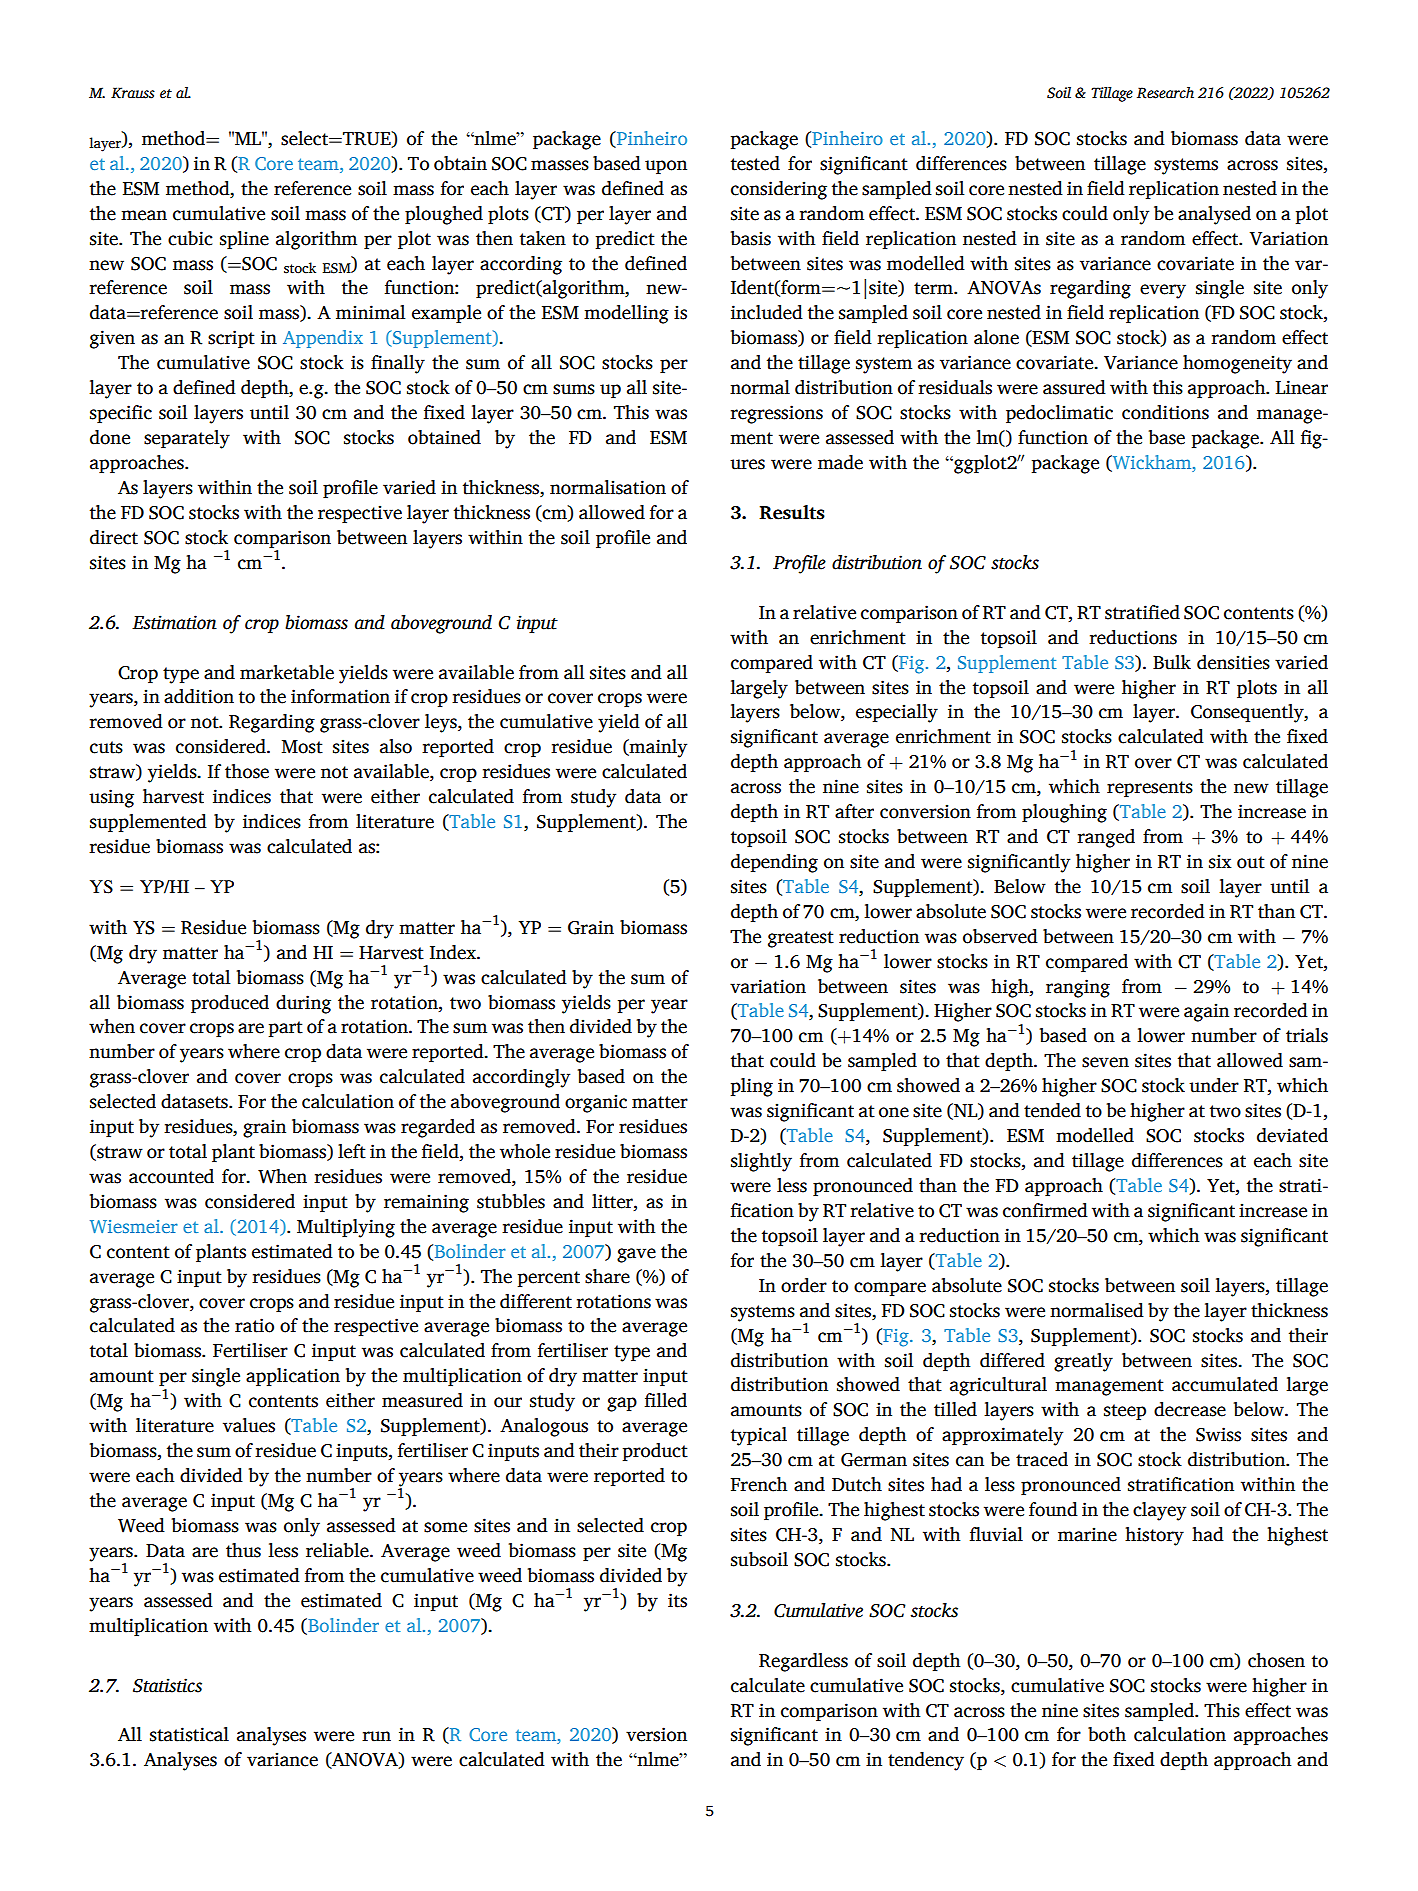 The height and width of the screenshot is (1891, 1418). Describe the element at coordinates (801, 939) in the screenshot. I see `greatest` at that location.
